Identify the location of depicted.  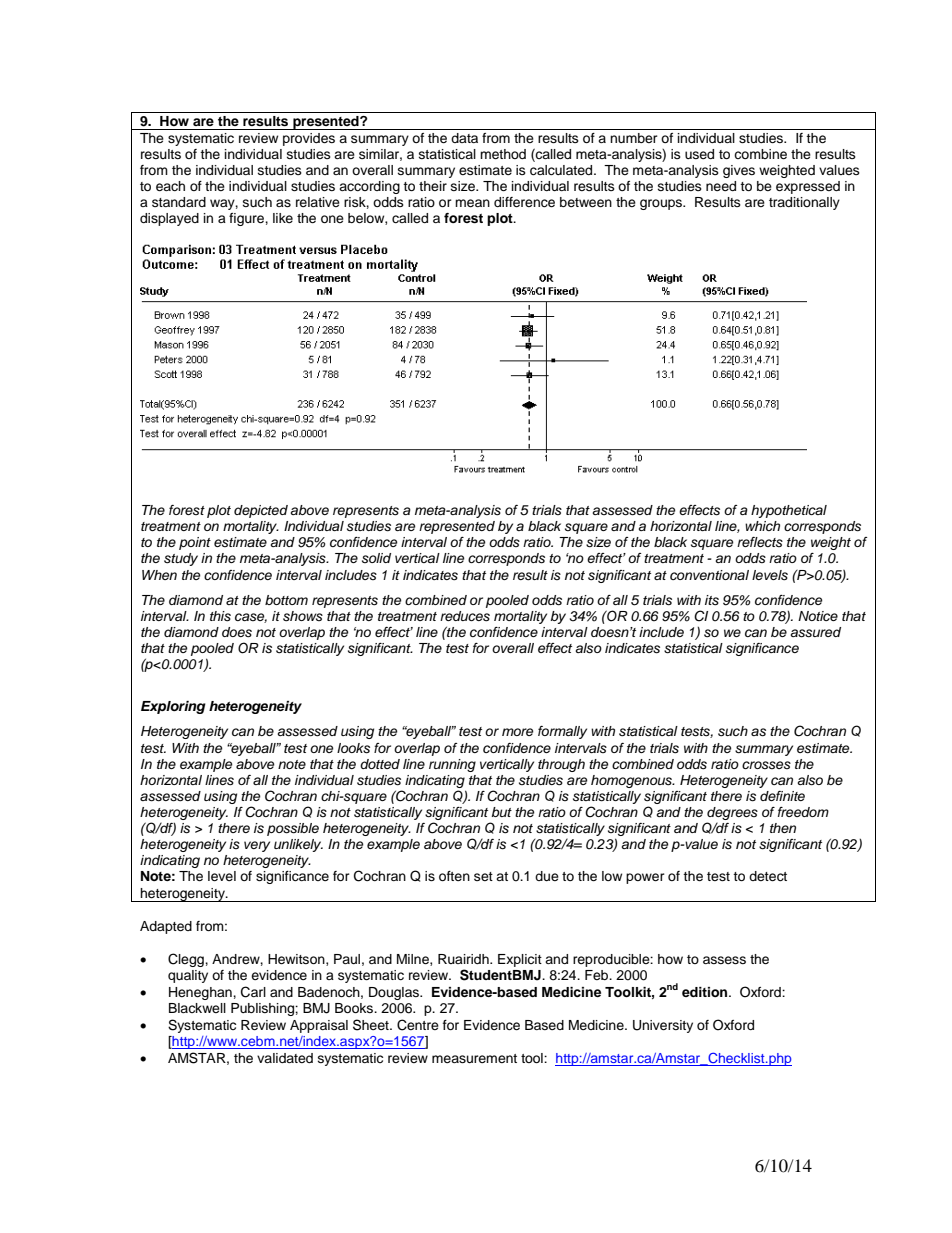
(261, 511).
